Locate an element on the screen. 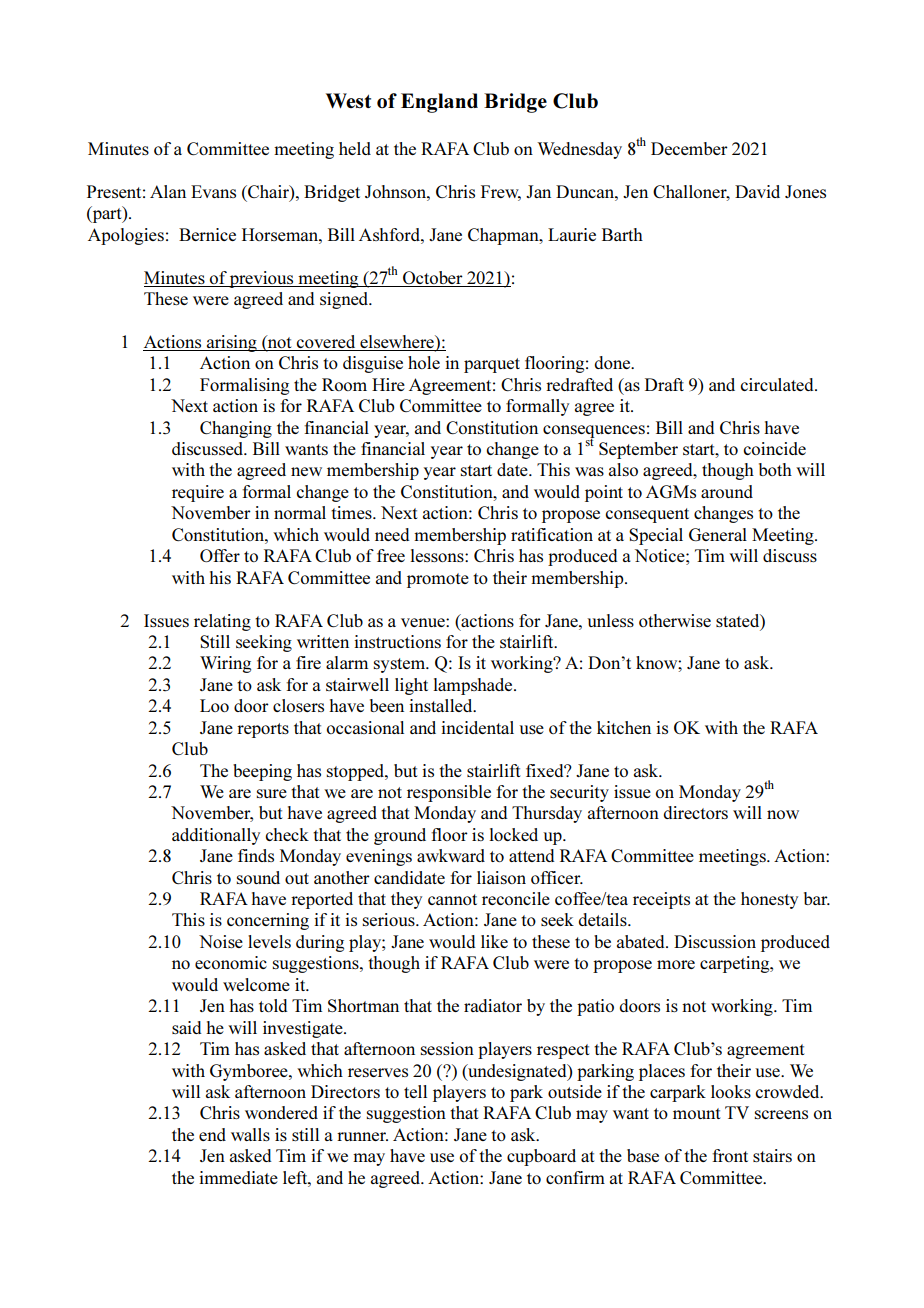 Image resolution: width=924 pixels, height=1308 pixels. England is located at coordinates (439, 103).
